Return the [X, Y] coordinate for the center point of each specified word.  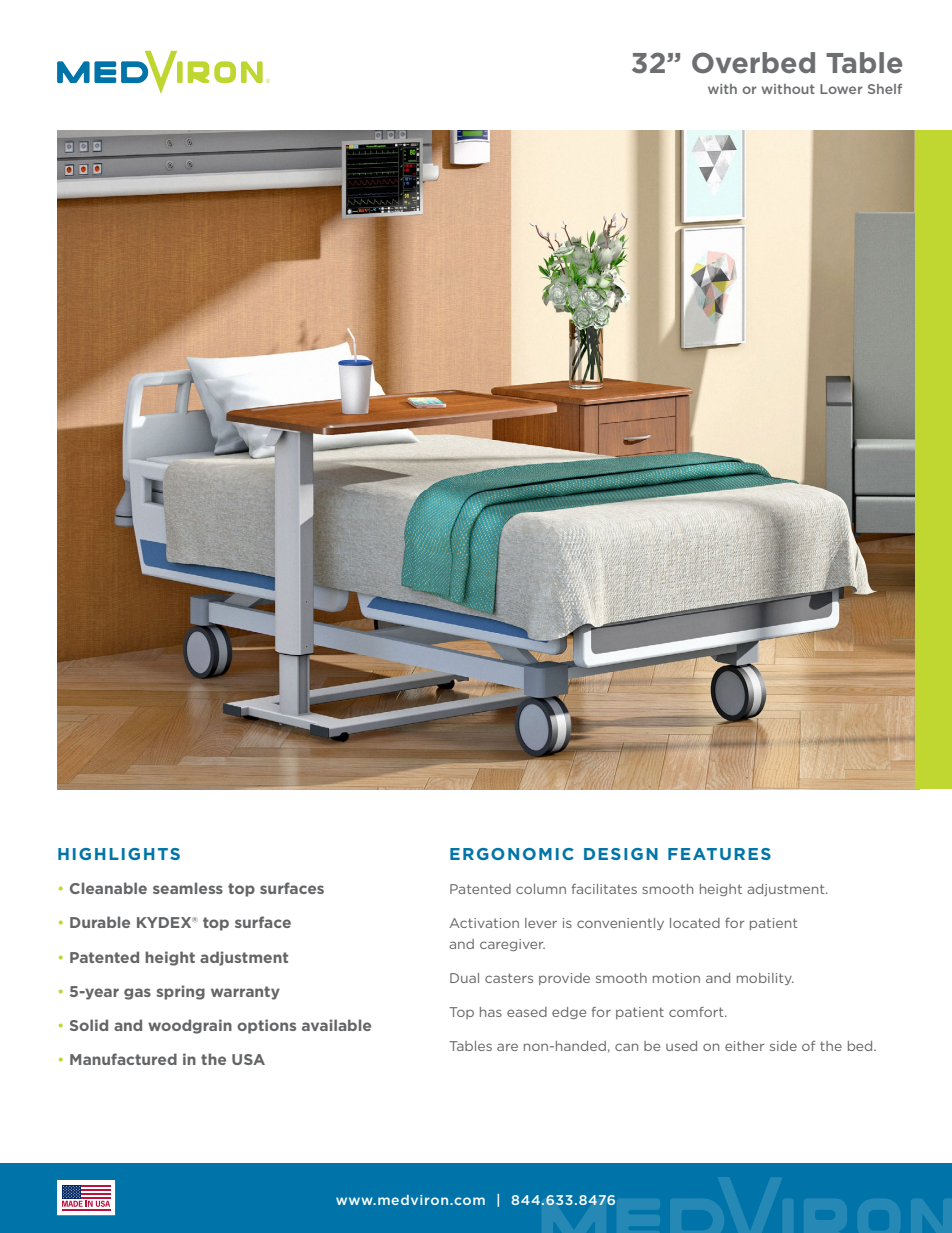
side [783, 1046]
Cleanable [108, 888]
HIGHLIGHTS [119, 854]
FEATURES [719, 854]
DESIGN [621, 854]
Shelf [885, 89]
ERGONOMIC [512, 854]
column [541, 889]
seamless [188, 888]
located [695, 923]
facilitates [604, 889]
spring [180, 992]
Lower [841, 89]
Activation [484, 923]
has [491, 1012]
